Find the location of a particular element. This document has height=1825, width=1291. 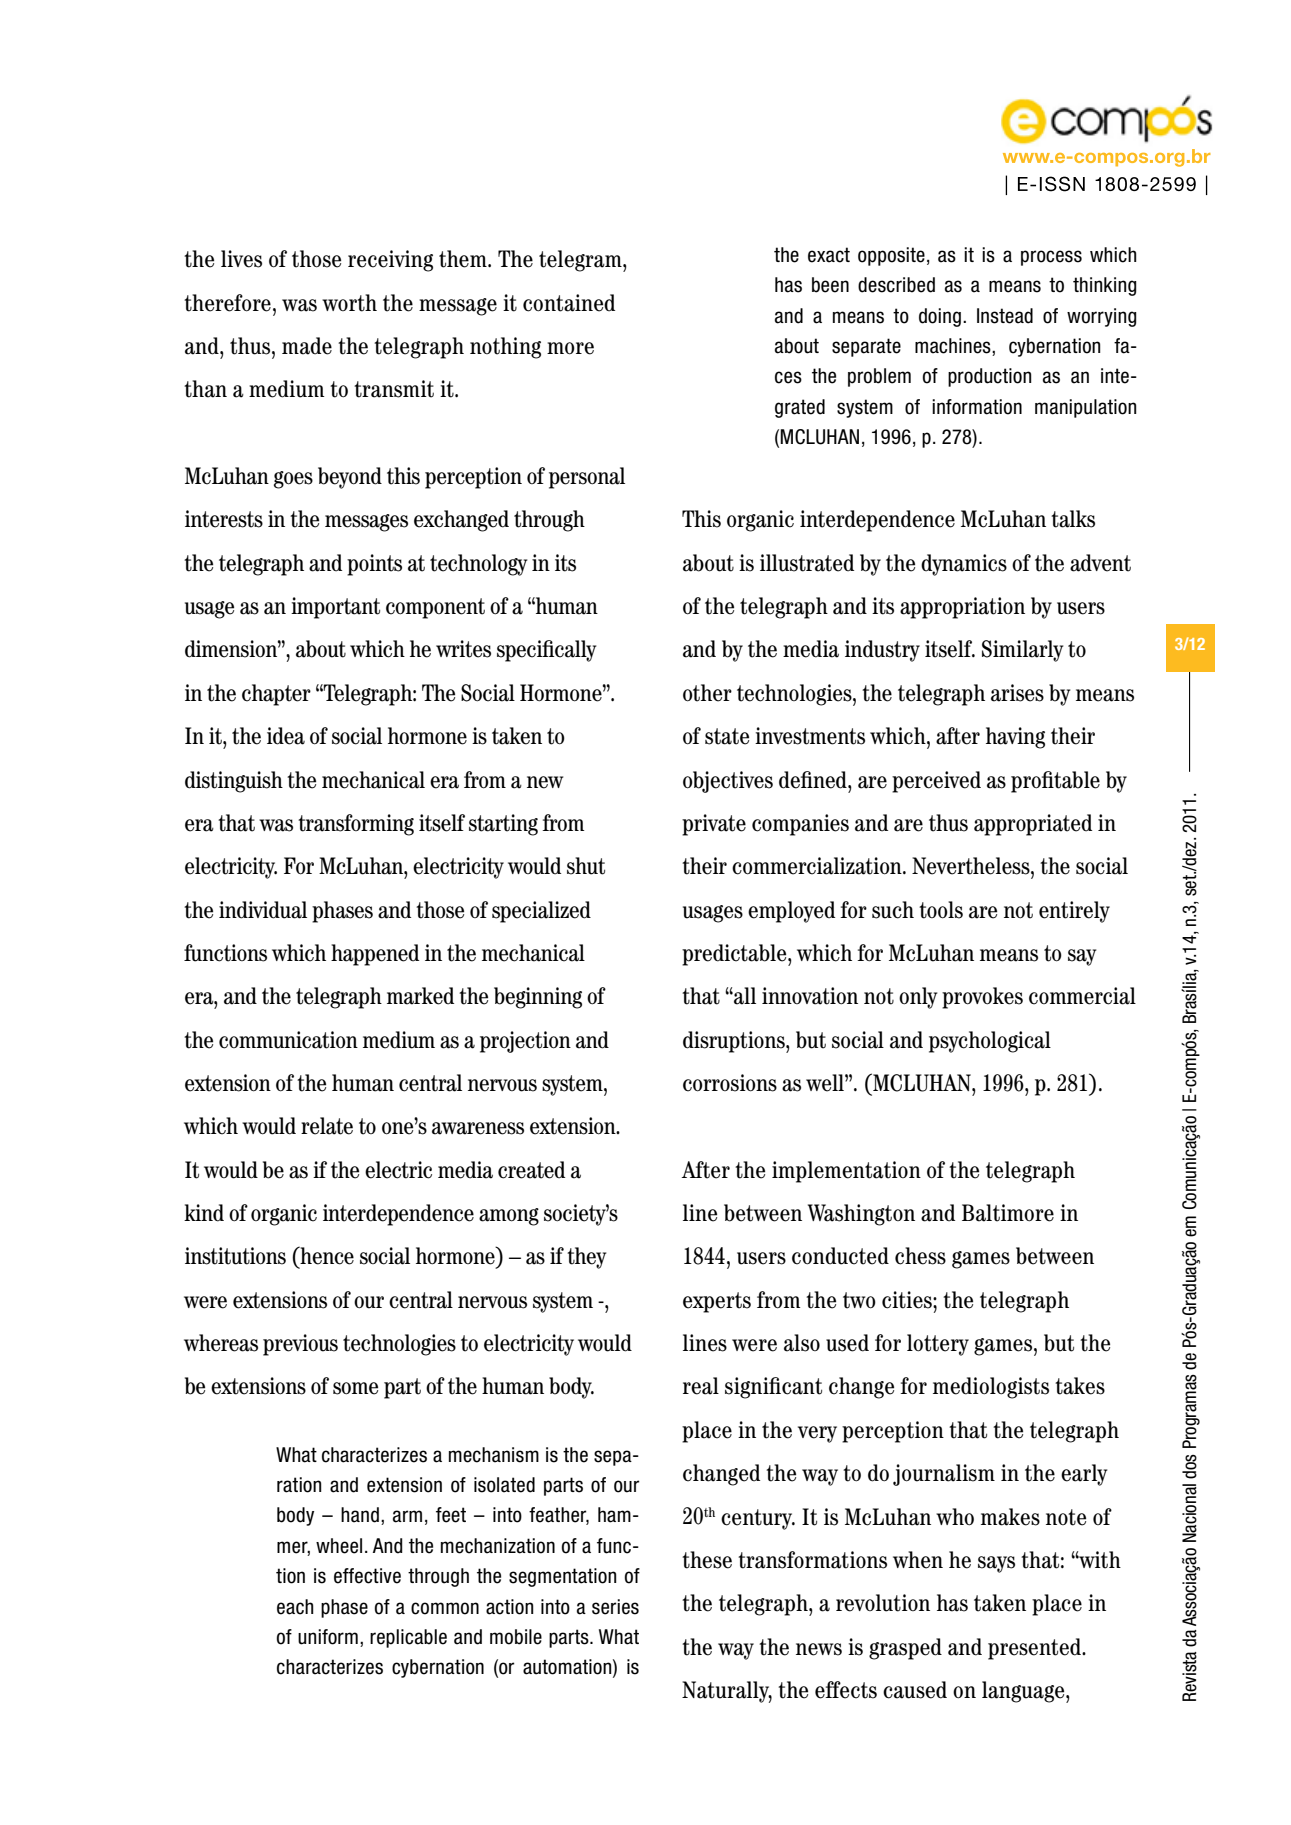

series is located at coordinates (615, 1607).
